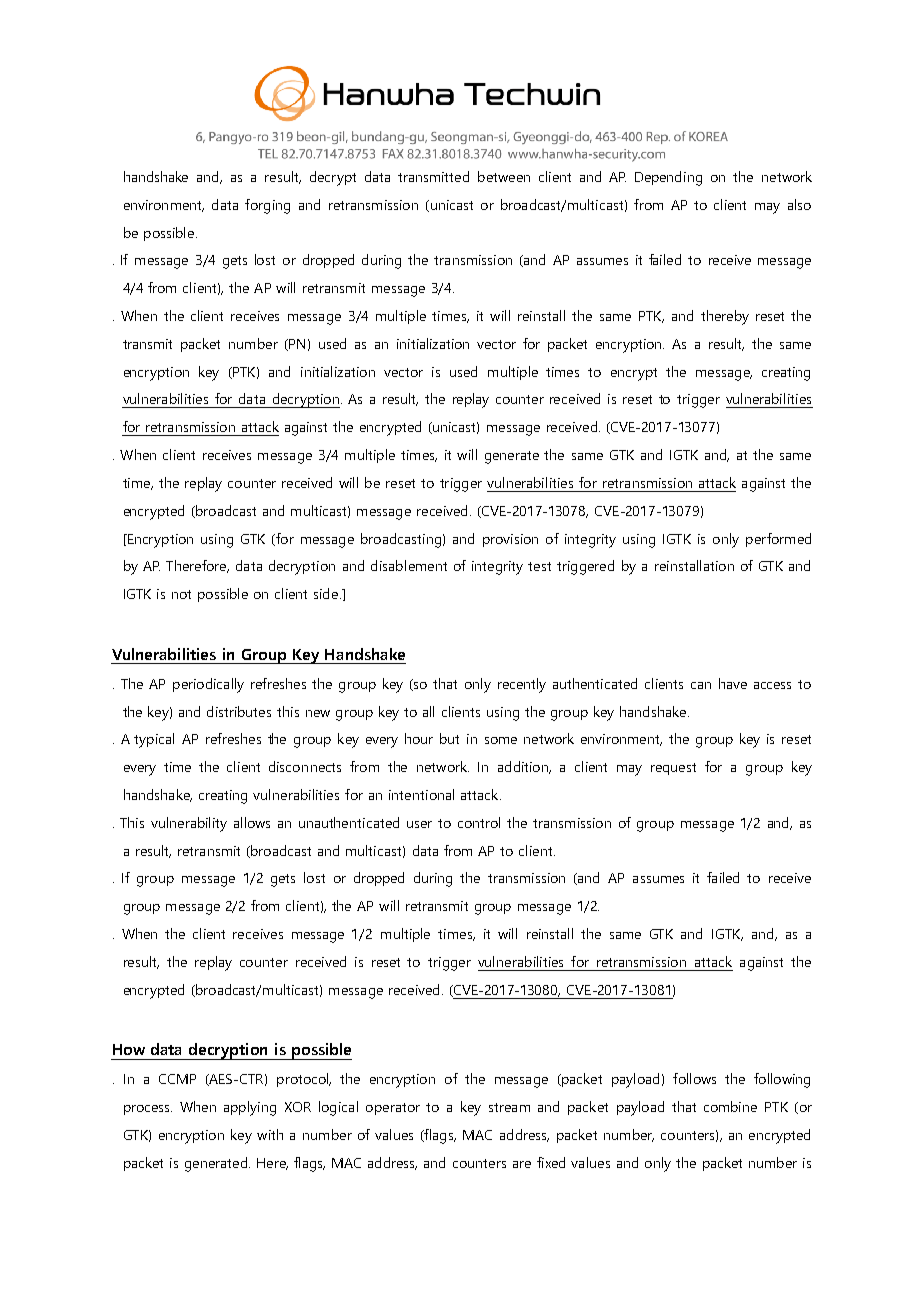 The width and height of the image is (924, 1308). Describe the element at coordinates (668, 178) in the image. I see `Depending` at that location.
